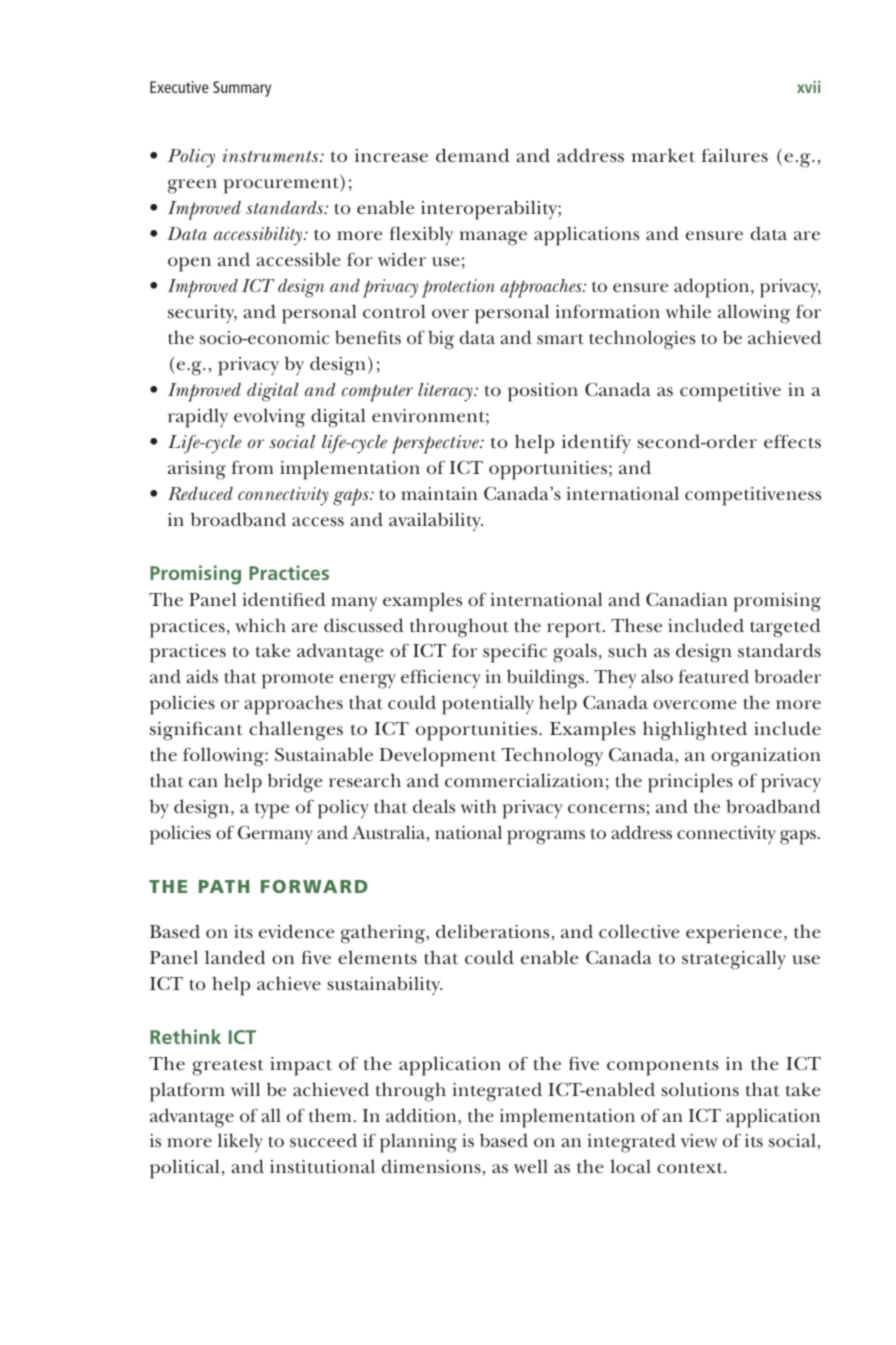  Describe the element at coordinates (252, 468) in the screenshot. I see `from` at that location.
